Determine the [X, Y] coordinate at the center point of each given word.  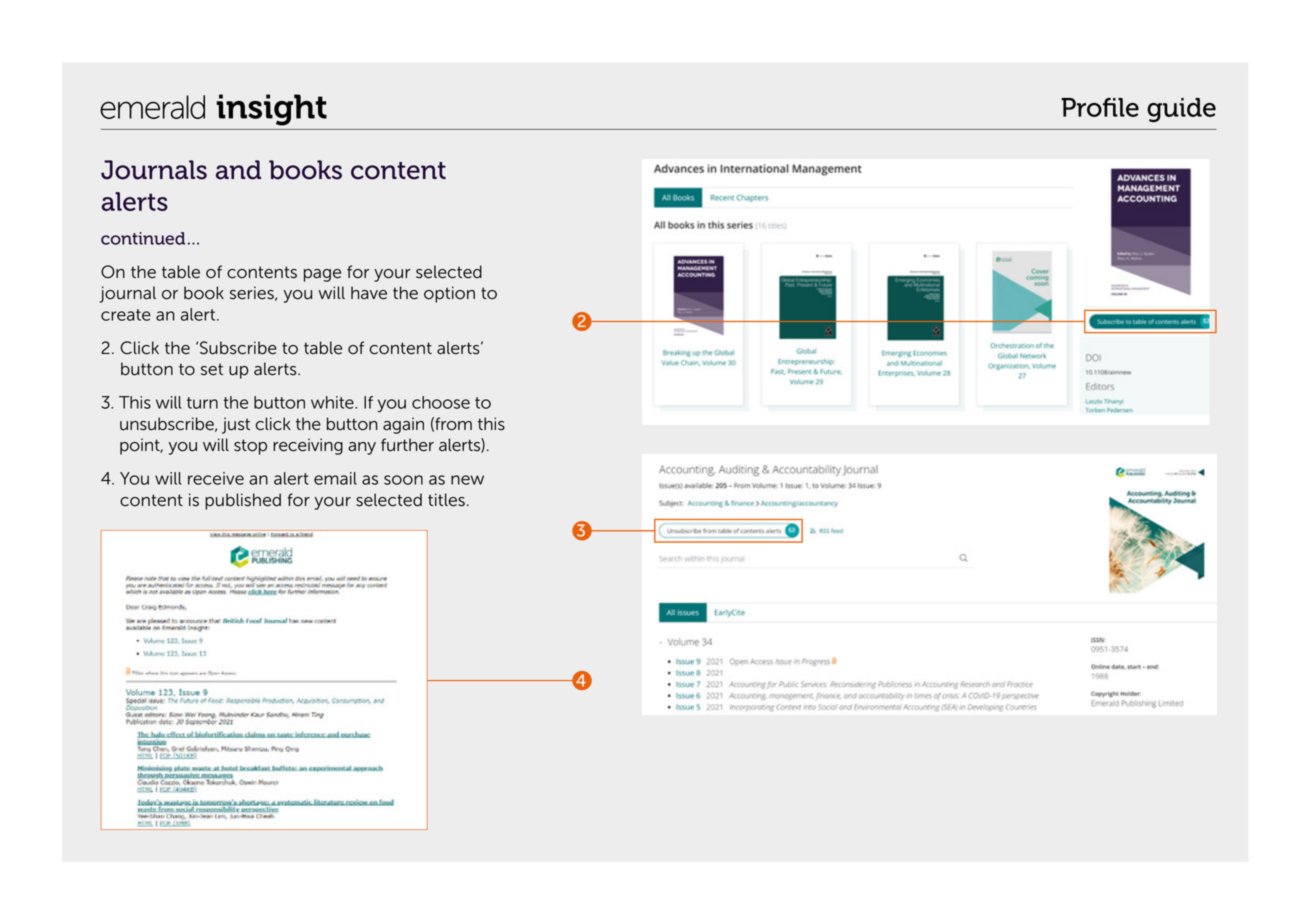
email [335, 478]
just [236, 425]
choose [441, 402]
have [369, 293]
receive [216, 478]
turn [202, 403]
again [403, 425]
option [449, 294]
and [238, 170]
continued [143, 238]
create [126, 315]
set [212, 369]
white [333, 402]
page [322, 275]
